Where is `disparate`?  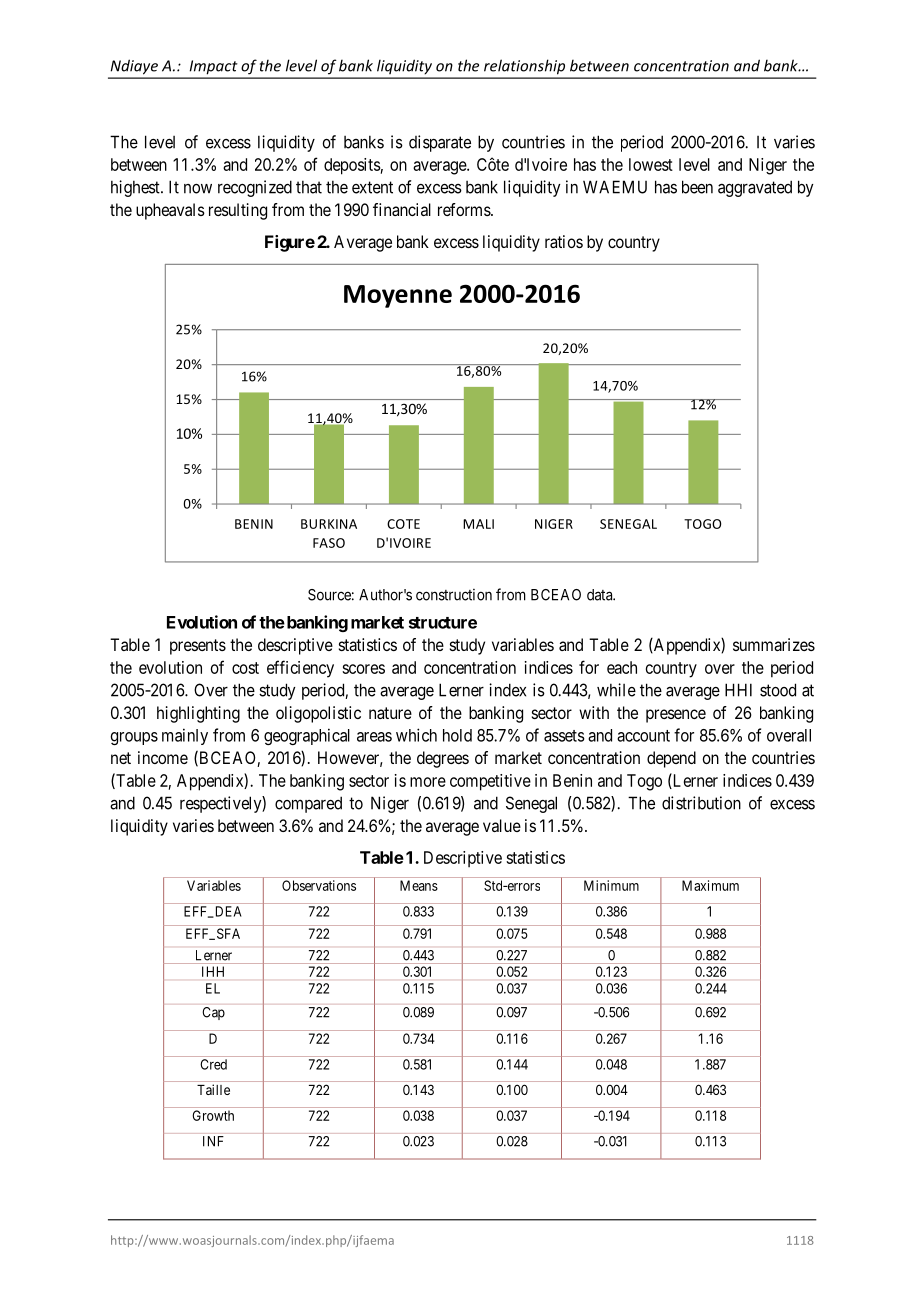 disparate is located at coordinates (440, 143).
